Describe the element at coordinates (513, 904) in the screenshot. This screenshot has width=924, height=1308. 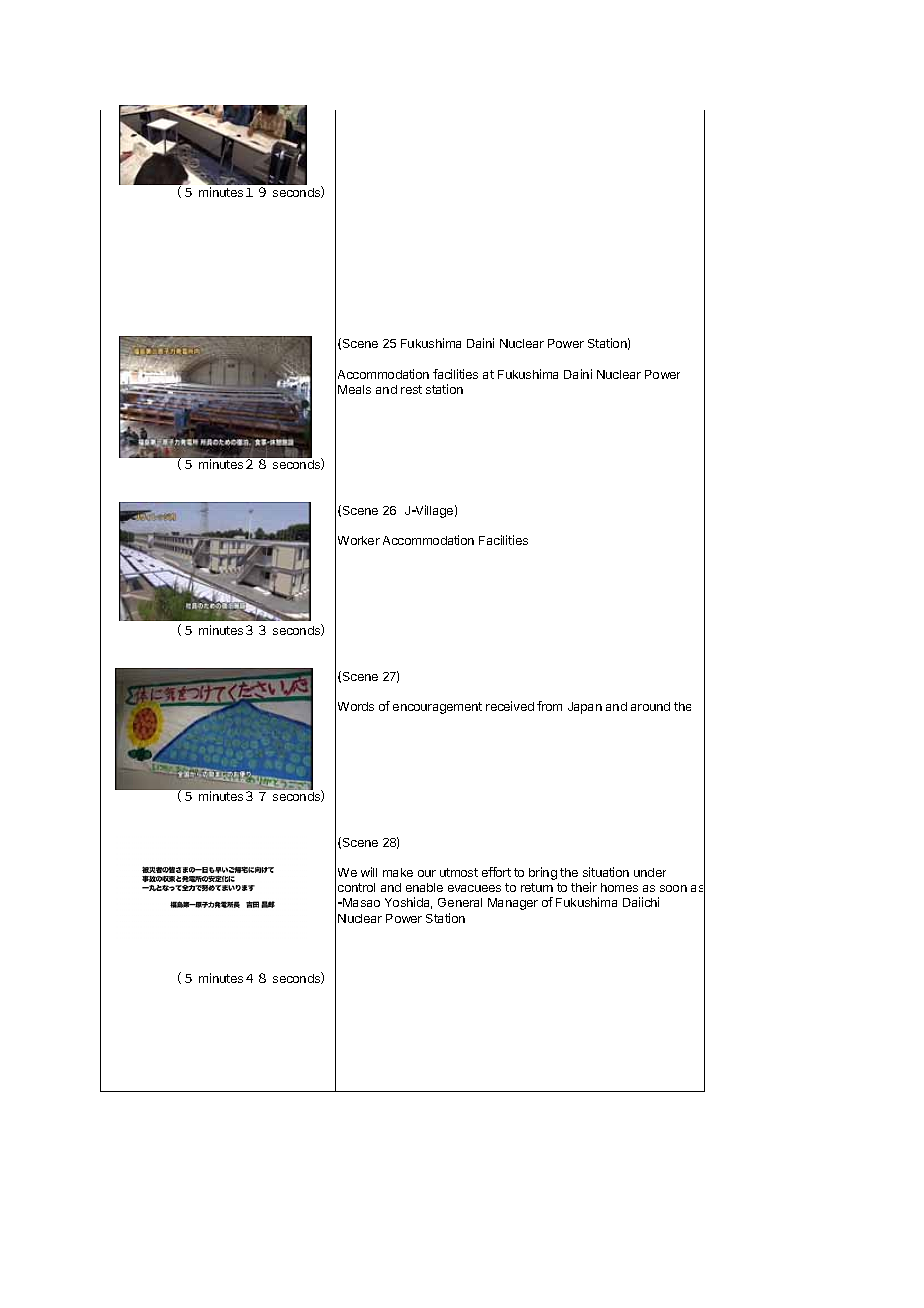
I see `Manager` at that location.
